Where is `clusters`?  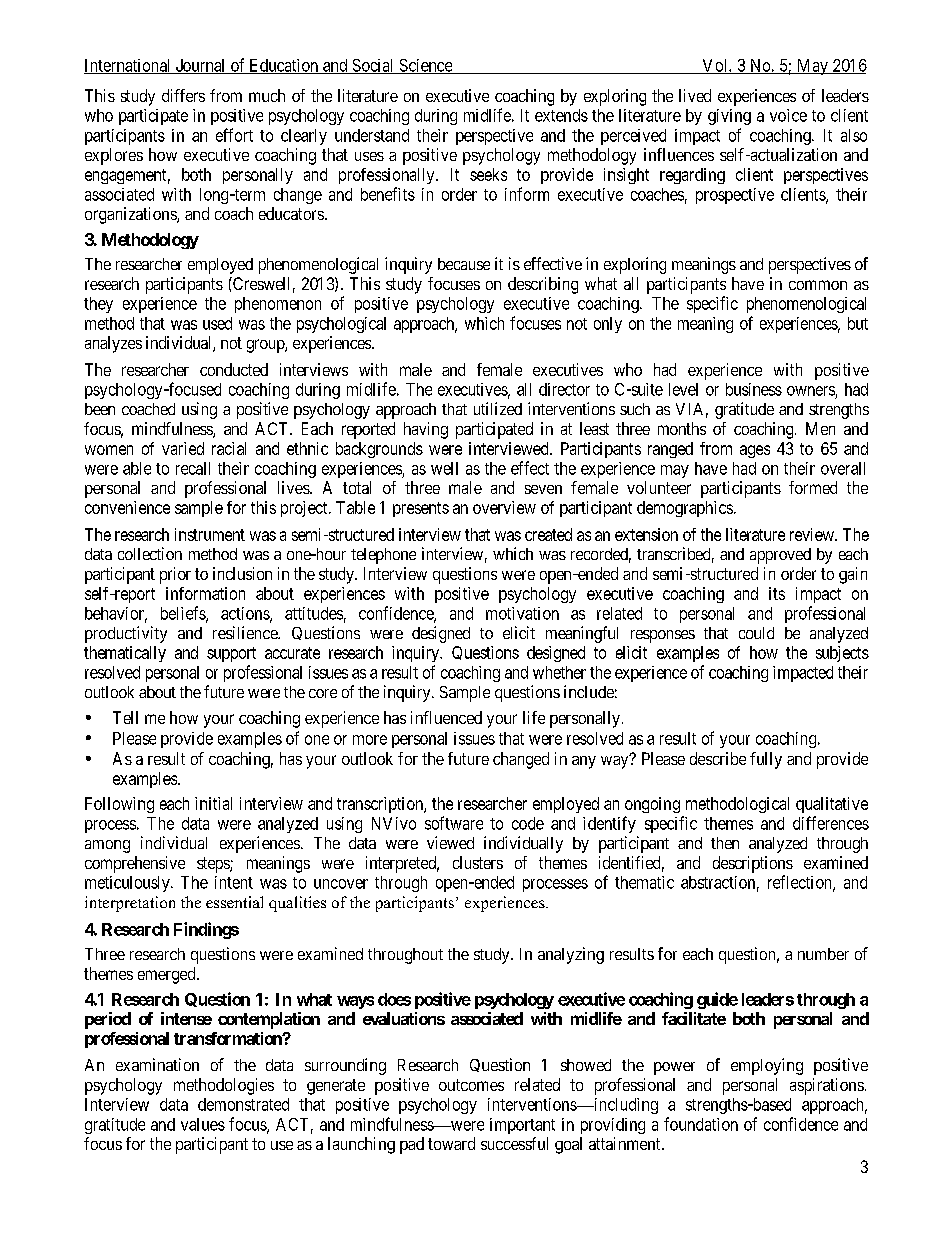 clusters is located at coordinates (478, 862).
